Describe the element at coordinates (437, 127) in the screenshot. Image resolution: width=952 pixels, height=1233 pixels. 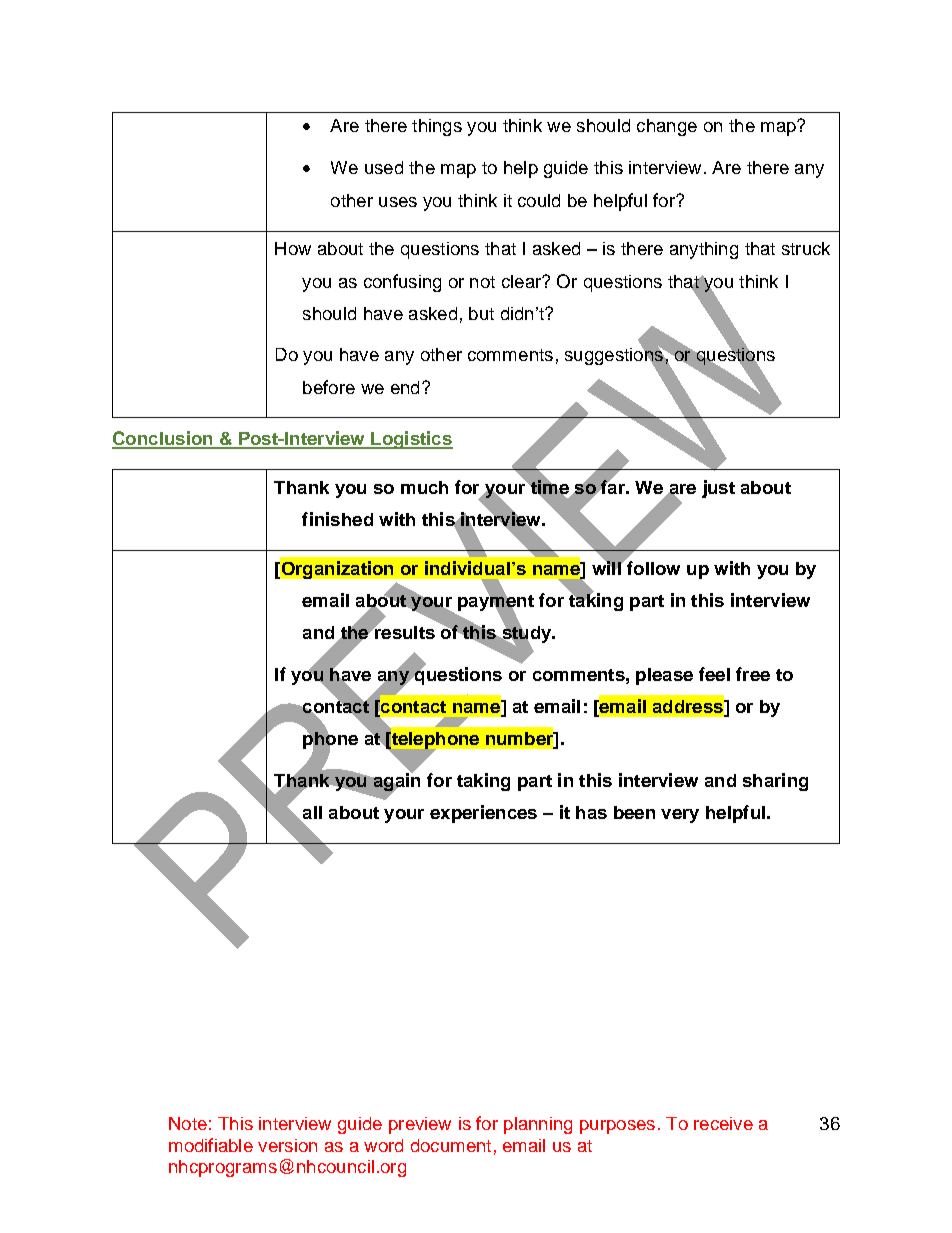
I see `things` at that location.
